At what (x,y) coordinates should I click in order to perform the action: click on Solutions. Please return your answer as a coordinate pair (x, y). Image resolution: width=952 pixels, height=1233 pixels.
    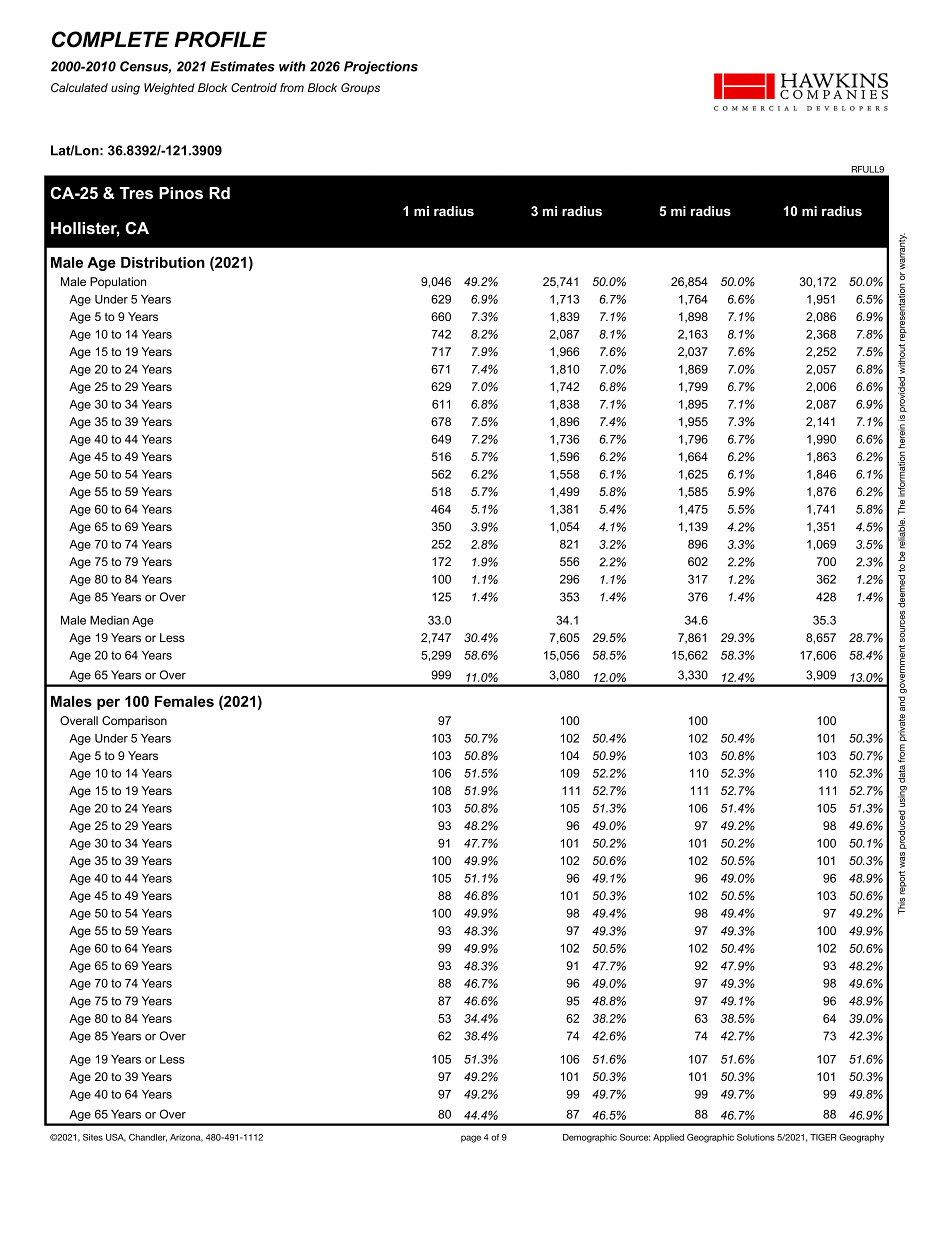
    Looking at the image, I should click on (756, 1137).
